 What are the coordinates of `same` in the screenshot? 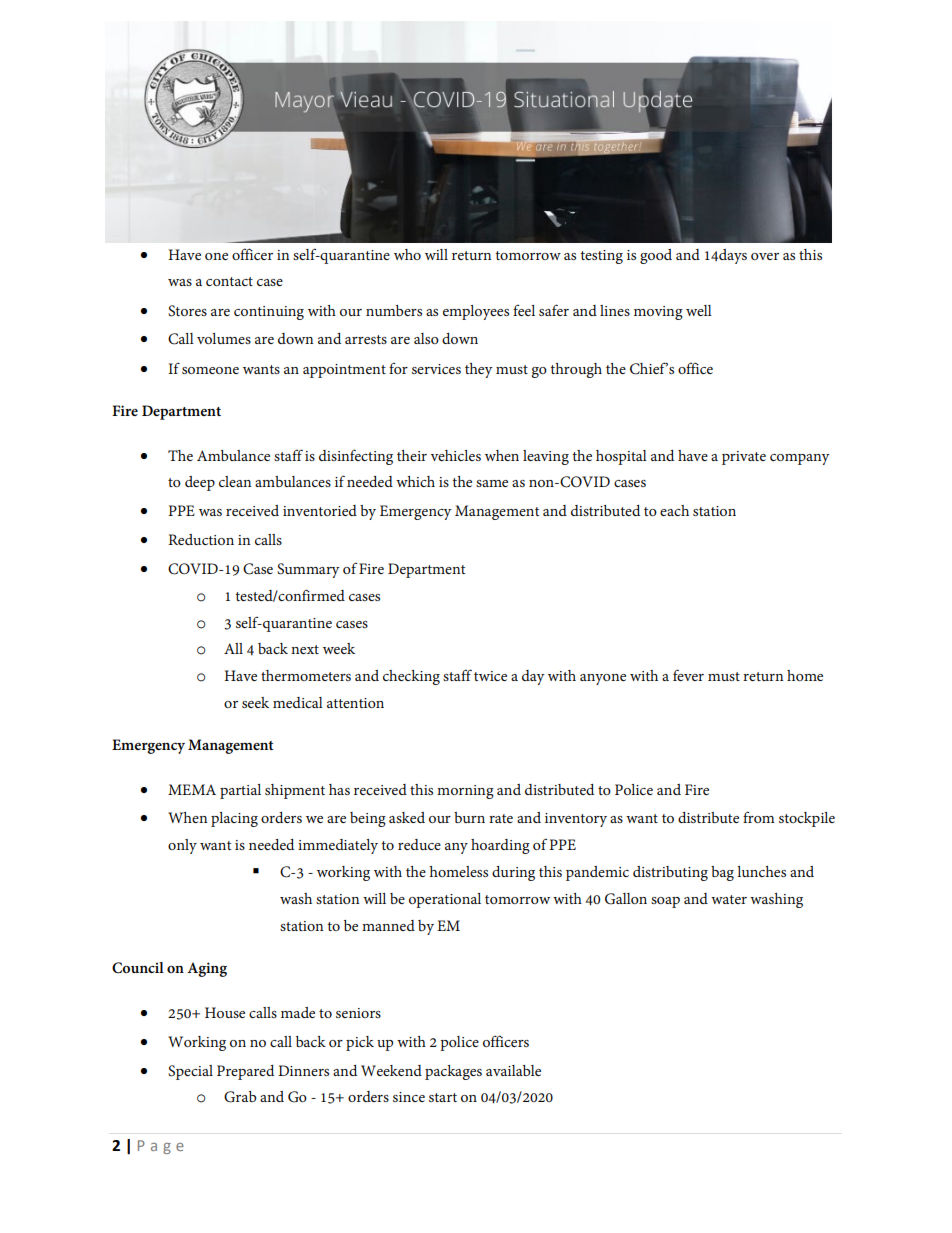 It's located at (492, 483).
